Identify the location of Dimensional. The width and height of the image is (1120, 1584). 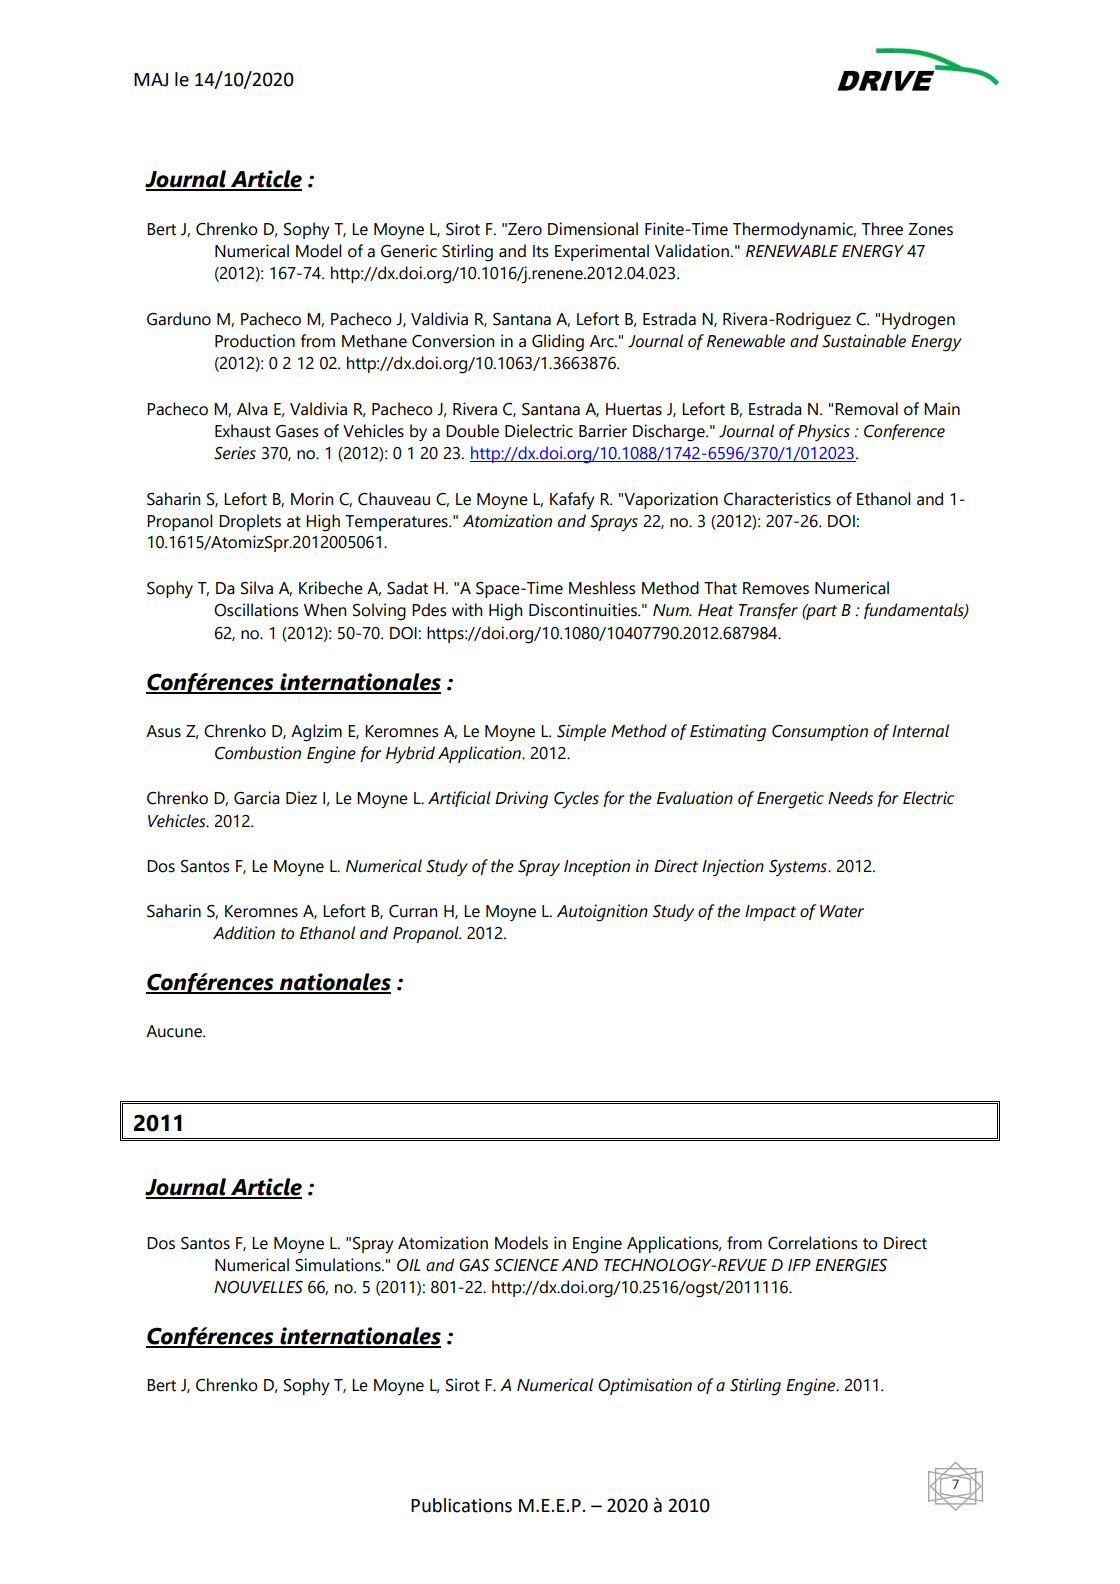
(593, 229).
